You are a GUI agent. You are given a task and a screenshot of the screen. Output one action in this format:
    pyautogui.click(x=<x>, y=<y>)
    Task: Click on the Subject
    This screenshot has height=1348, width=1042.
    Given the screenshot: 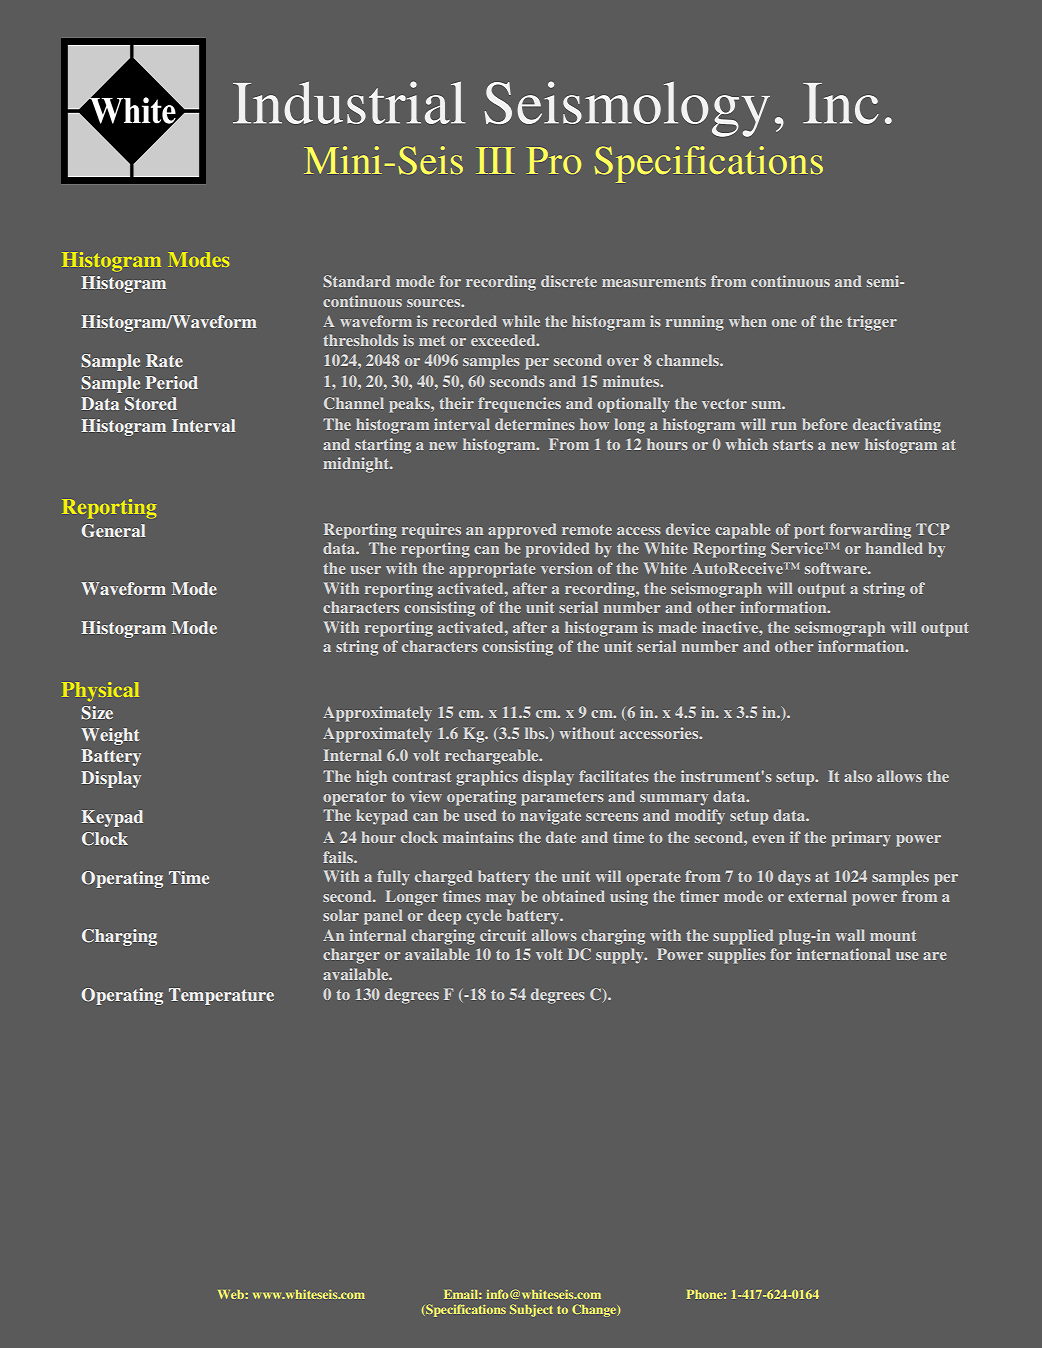 What is the action you would take?
    pyautogui.click(x=531, y=1310)
